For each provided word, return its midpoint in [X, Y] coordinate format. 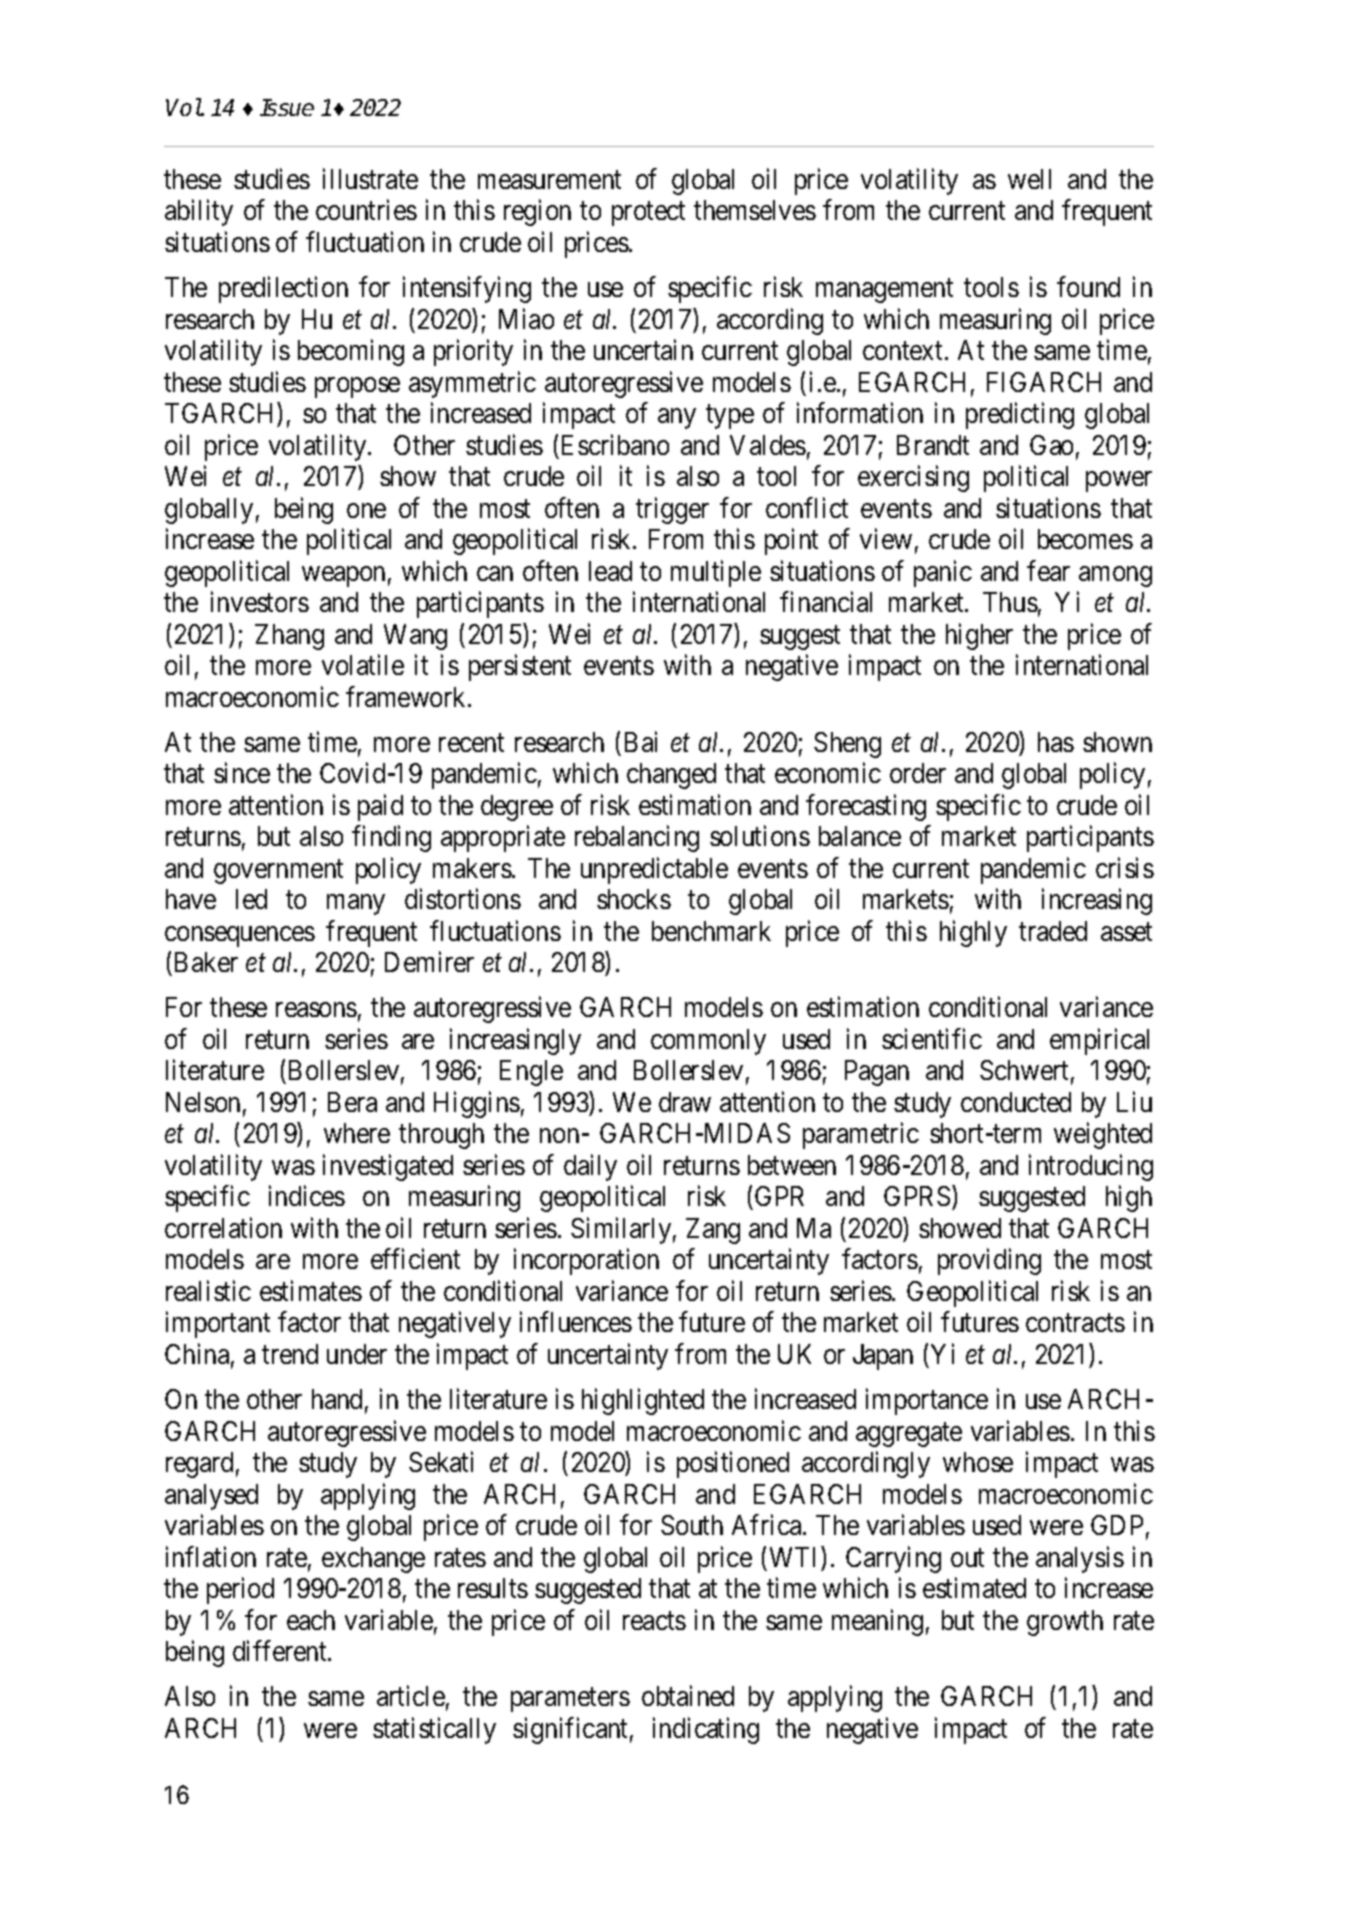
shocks [634, 899]
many [356, 905]
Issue [287, 107]
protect [648, 214]
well [1029, 179]
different [281, 1650]
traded [1053, 931]
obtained [688, 1696]
